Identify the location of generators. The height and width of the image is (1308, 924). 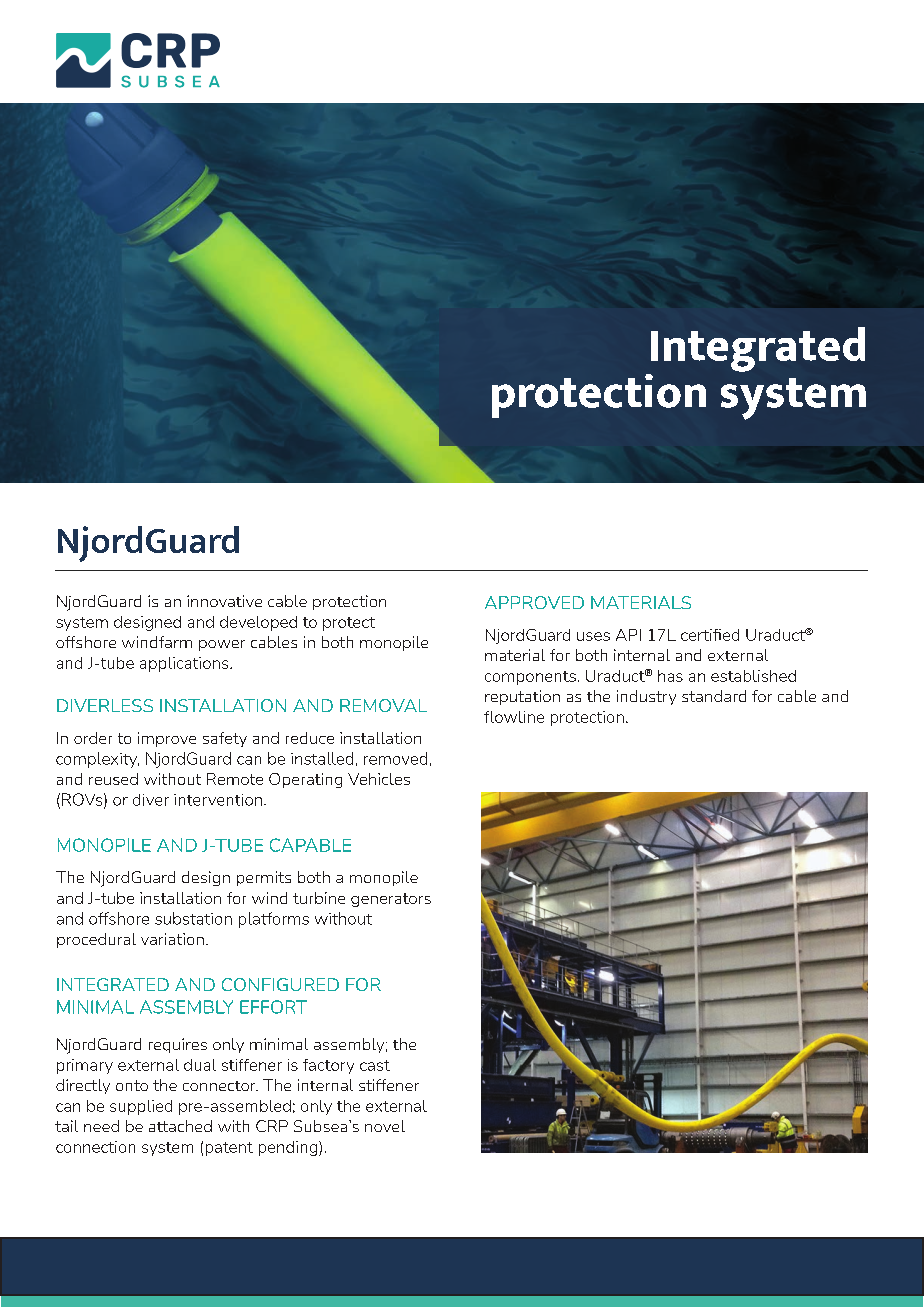
(391, 900).
